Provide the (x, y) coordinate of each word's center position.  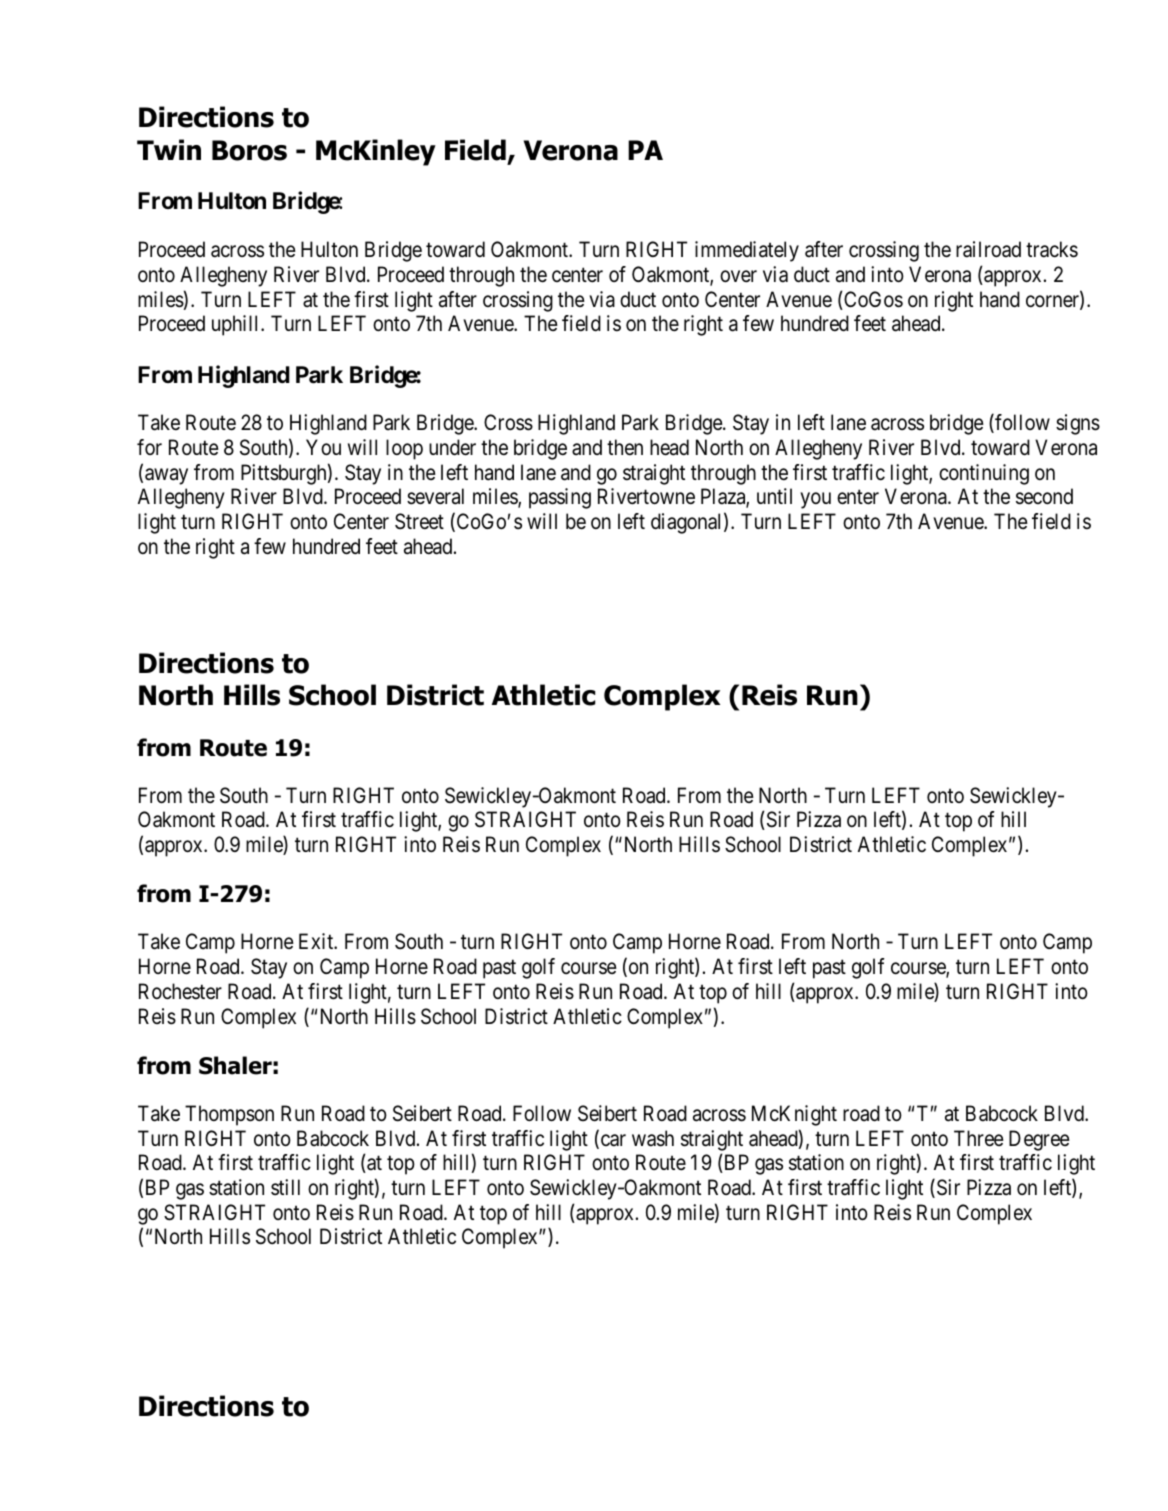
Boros (249, 150)
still (285, 1187)
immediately (747, 251)
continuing (984, 474)
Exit (317, 941)
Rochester (180, 991)
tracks (1052, 249)
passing (560, 498)
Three (979, 1138)
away (166, 476)
